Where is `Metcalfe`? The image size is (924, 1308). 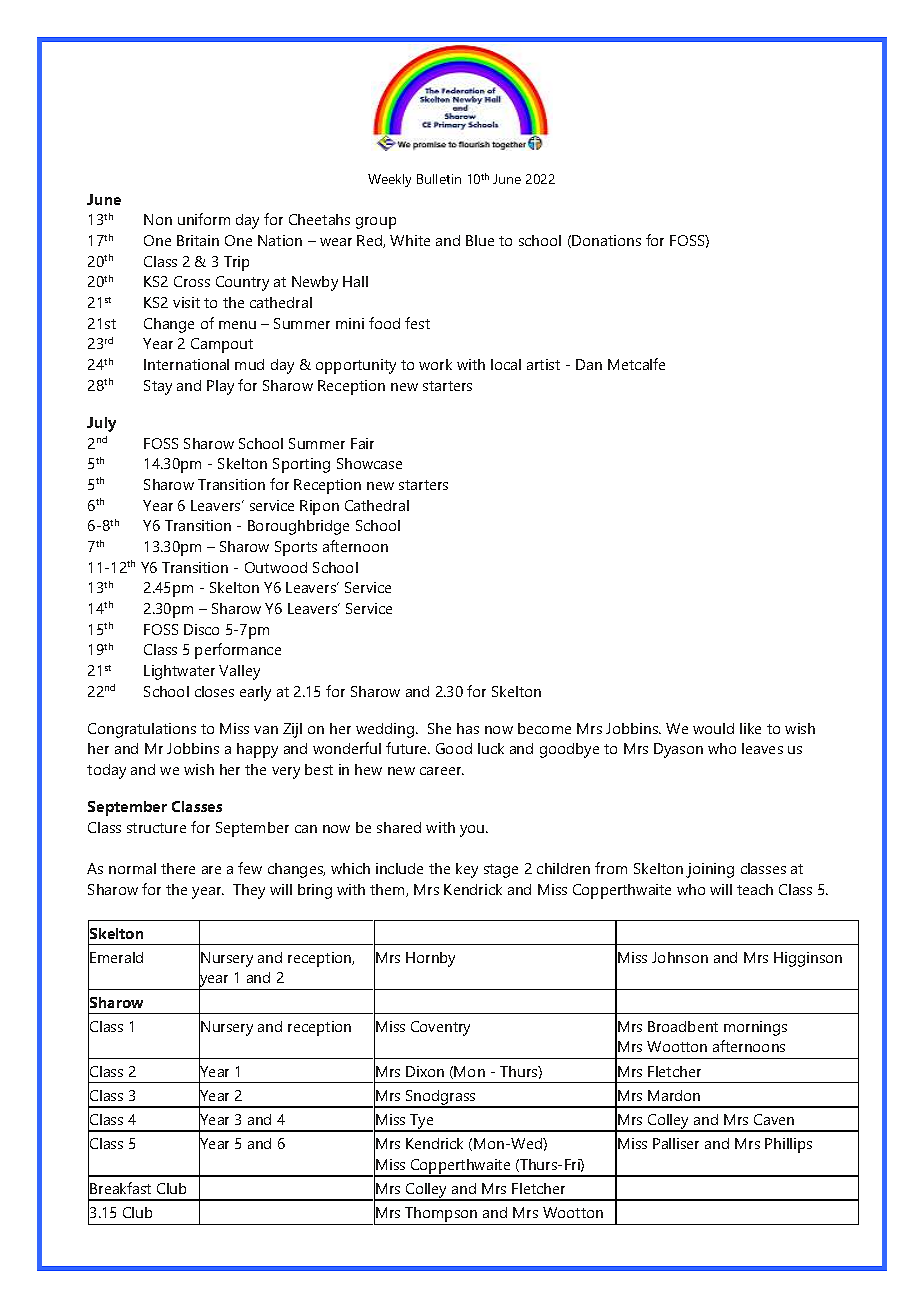 Metcalfe is located at coordinates (636, 364).
